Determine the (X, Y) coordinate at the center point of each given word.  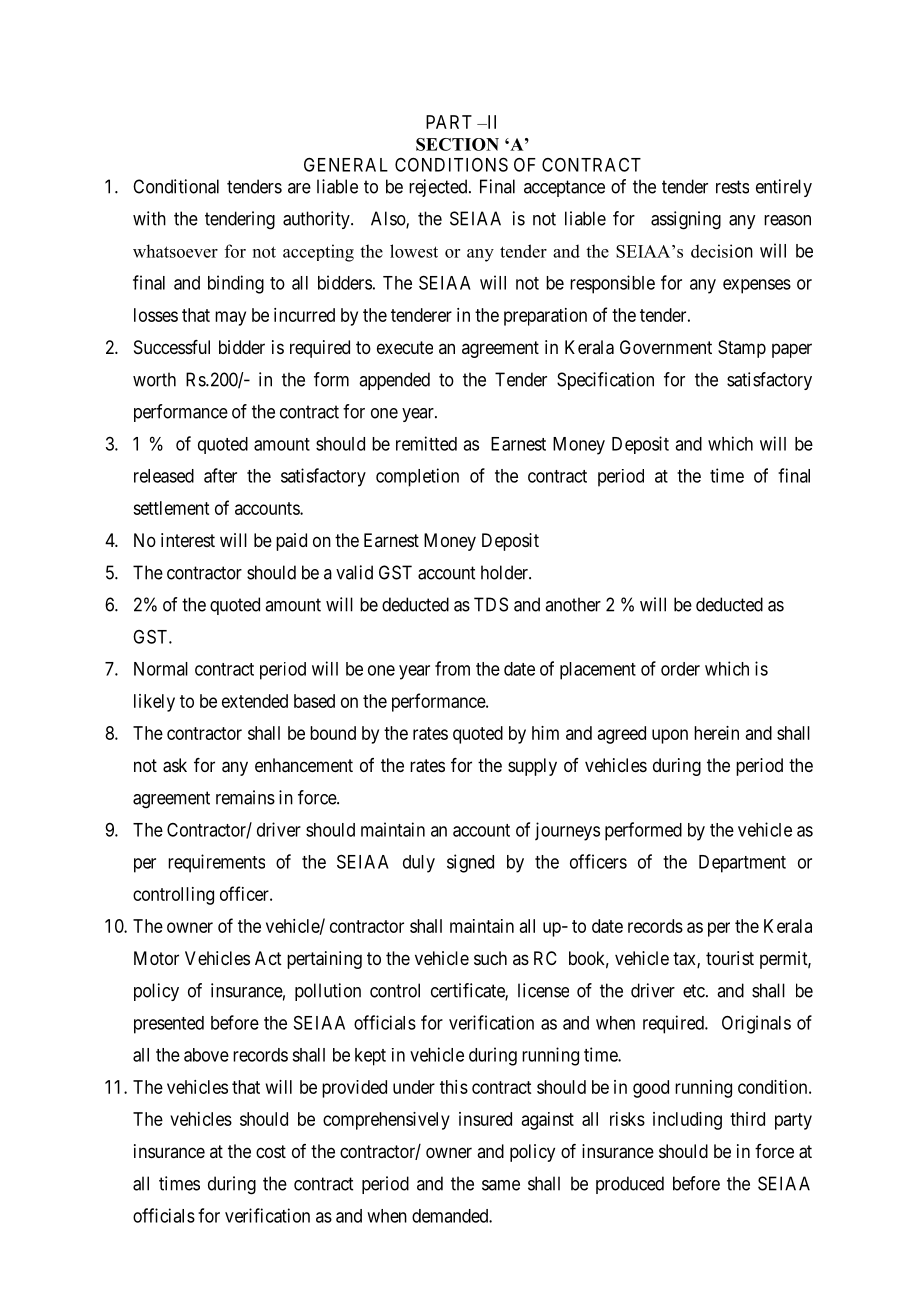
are (299, 188)
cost (271, 1151)
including (687, 1121)
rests (732, 187)
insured (485, 1119)
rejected (439, 188)
